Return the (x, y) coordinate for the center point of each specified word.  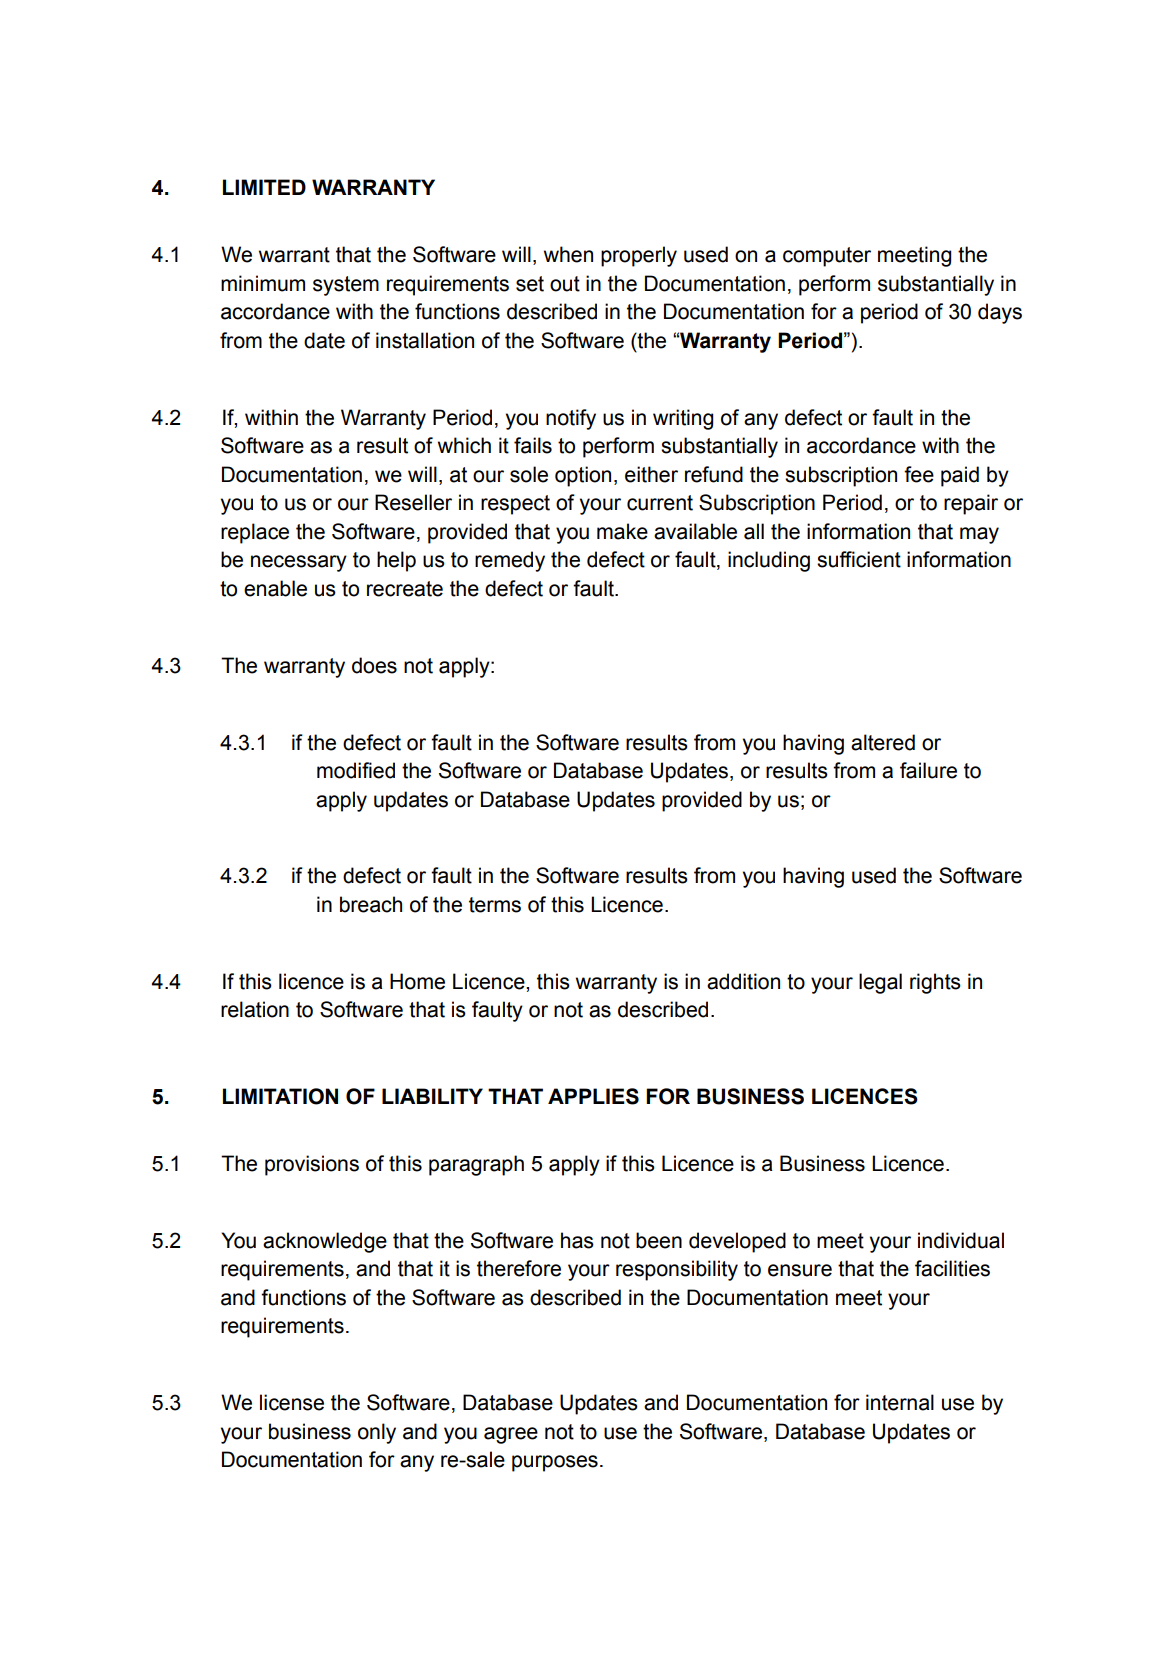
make (622, 531)
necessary (299, 563)
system (346, 286)
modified (356, 770)
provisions (312, 1165)
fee (919, 474)
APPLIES (593, 1096)
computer (827, 257)
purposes (555, 1463)
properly (639, 256)
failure (928, 770)
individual (961, 1240)
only (377, 1433)
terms (495, 905)
